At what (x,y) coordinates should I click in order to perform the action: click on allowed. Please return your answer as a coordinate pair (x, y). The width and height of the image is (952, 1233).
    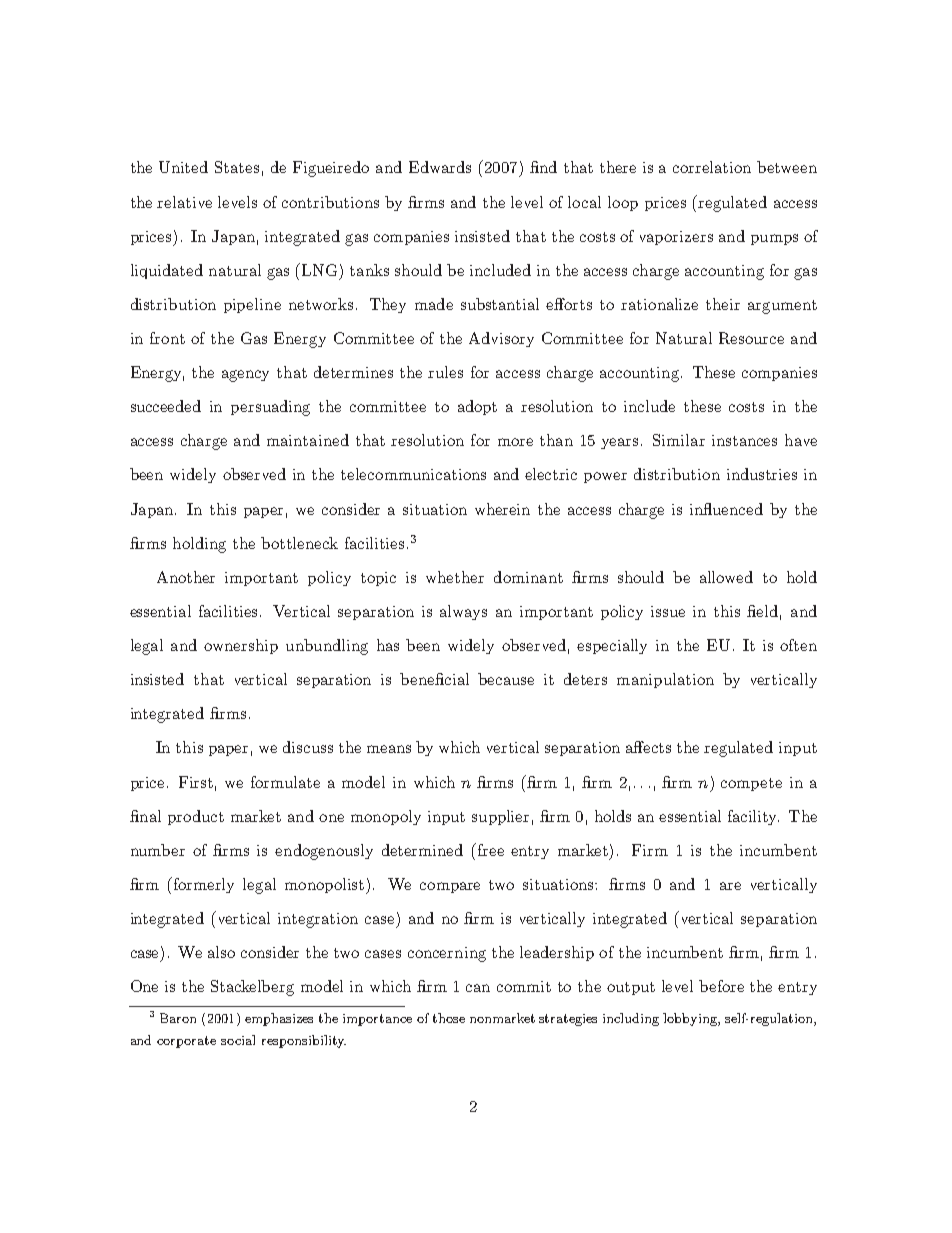
    Looking at the image, I should click on (726, 577).
